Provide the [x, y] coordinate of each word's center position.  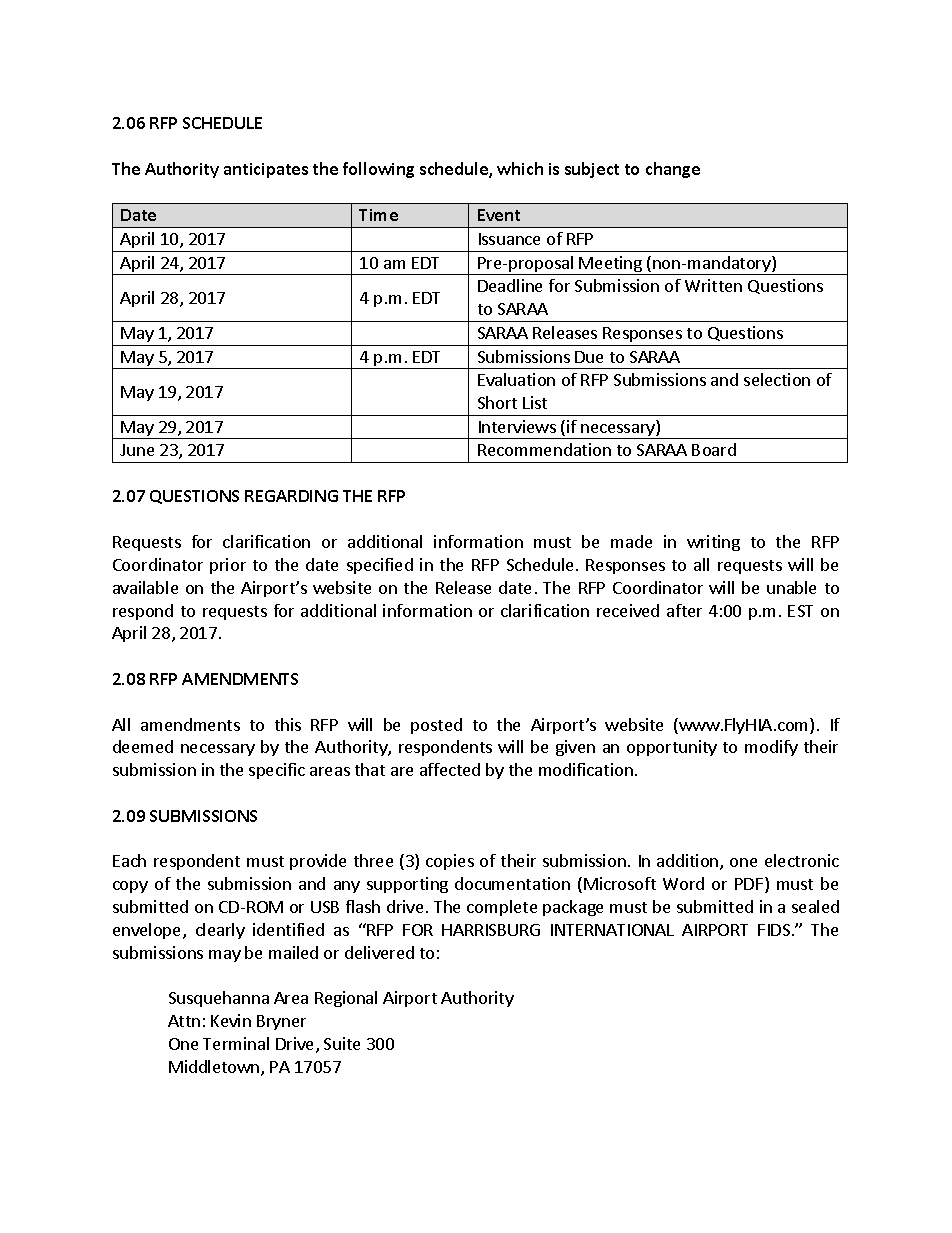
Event [499, 215]
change [673, 170]
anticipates [266, 170]
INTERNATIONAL [612, 930]
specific [277, 771]
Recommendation [544, 449]
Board [714, 449]
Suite [342, 1043]
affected [450, 769]
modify [771, 748]
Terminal [236, 1043]
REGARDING [291, 496]
